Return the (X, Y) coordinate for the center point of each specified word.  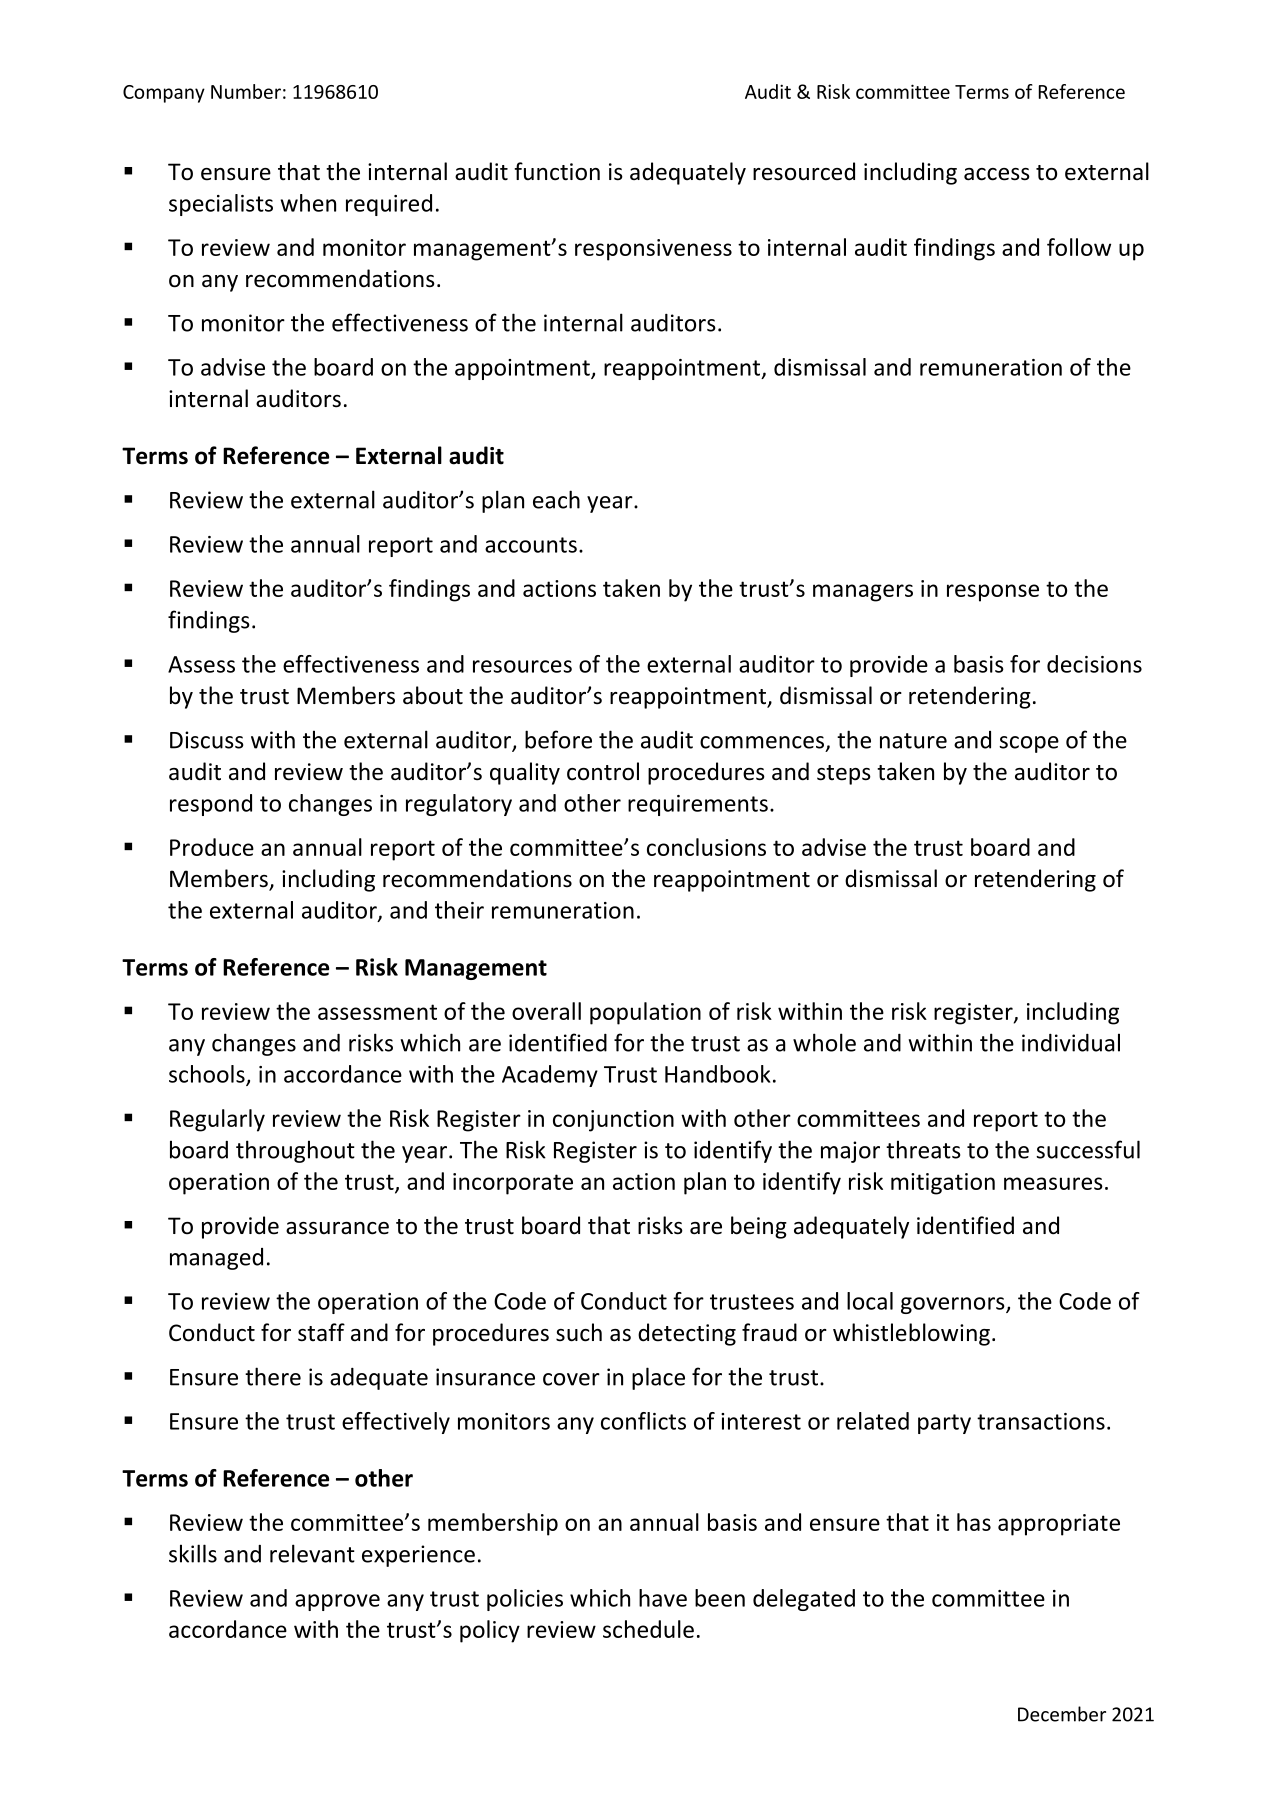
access (997, 174)
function (557, 171)
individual (1071, 1042)
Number (246, 91)
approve (337, 1602)
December (1062, 1714)
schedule (648, 1629)
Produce (212, 847)
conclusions (706, 847)
